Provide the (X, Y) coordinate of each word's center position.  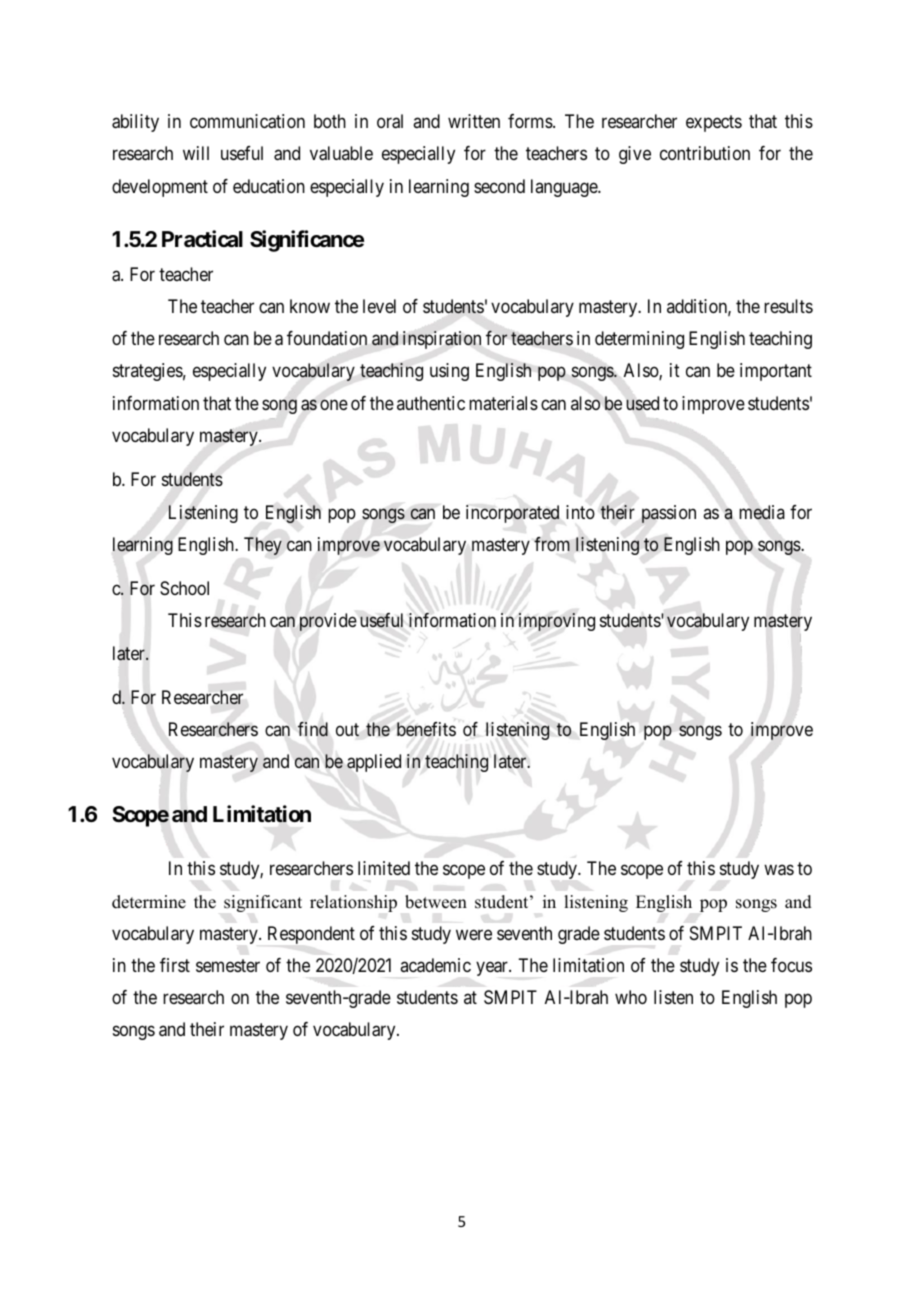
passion (669, 514)
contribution (705, 153)
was (779, 870)
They (263, 546)
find (313, 729)
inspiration (442, 340)
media (762, 512)
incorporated (512, 514)
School (184, 588)
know (310, 306)
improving (557, 622)
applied (374, 763)
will (196, 153)
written (474, 121)
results (788, 306)
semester (228, 965)
